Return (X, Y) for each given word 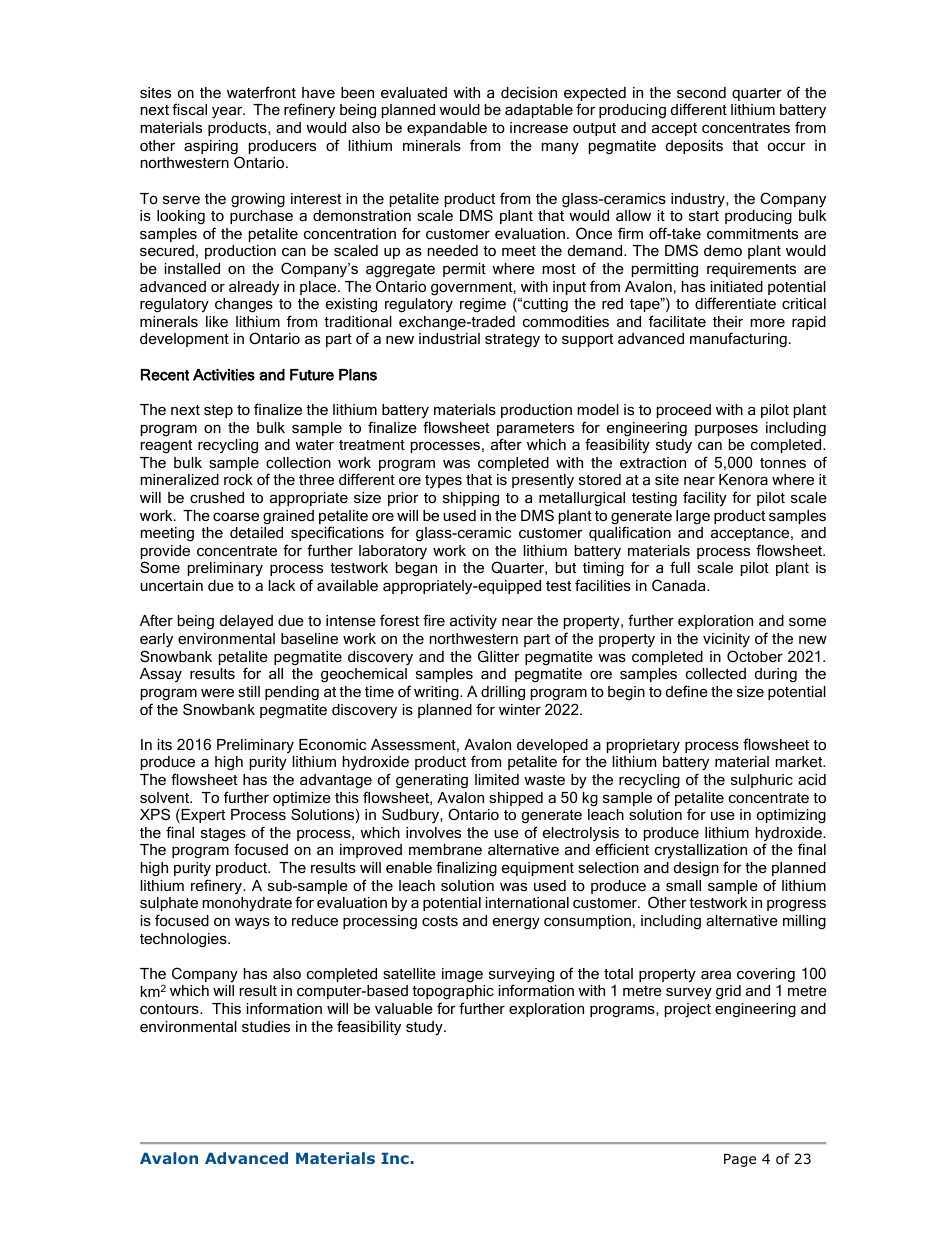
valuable (404, 1008)
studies (266, 1026)
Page (740, 1160)
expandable (447, 129)
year (228, 113)
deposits (694, 147)
